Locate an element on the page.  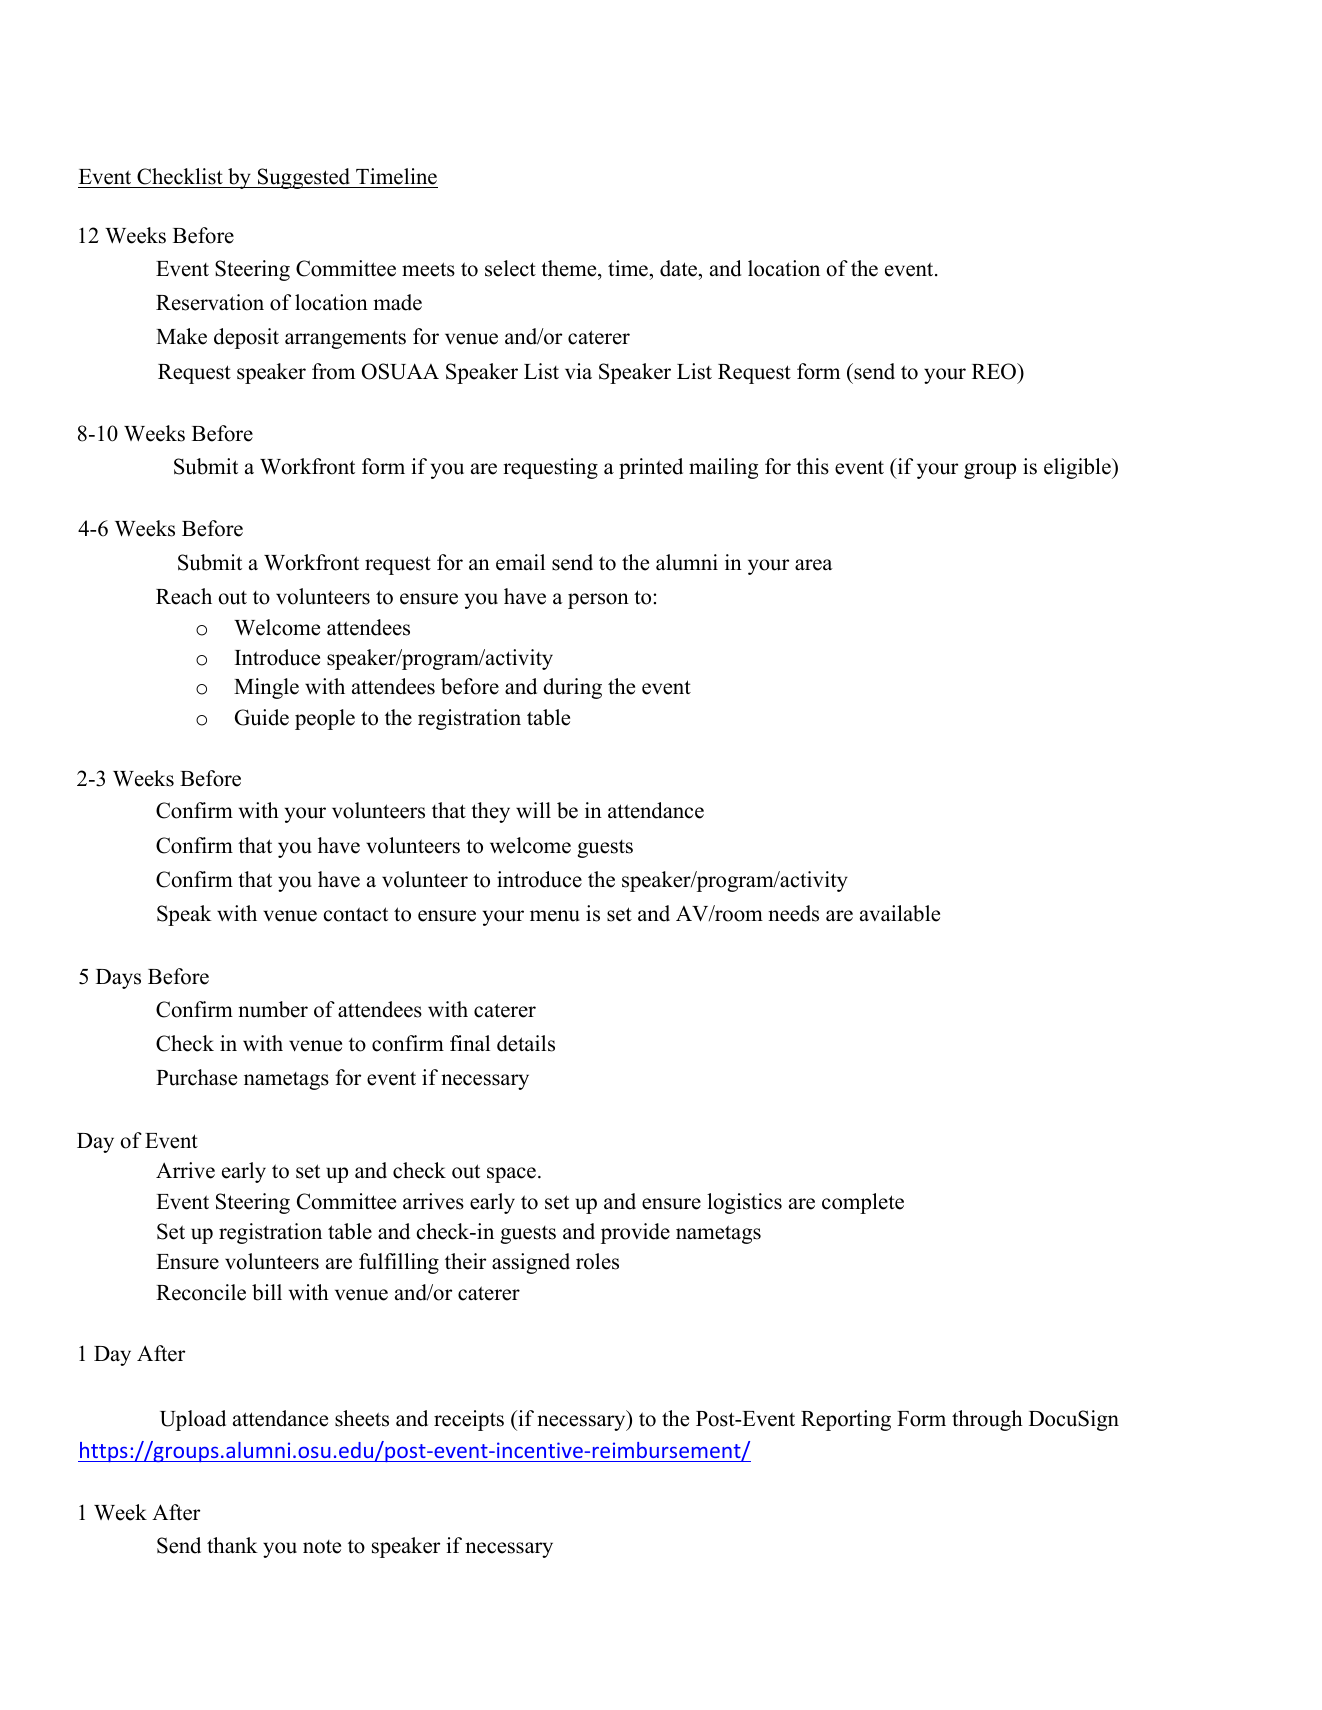
theme is located at coordinates (570, 268).
